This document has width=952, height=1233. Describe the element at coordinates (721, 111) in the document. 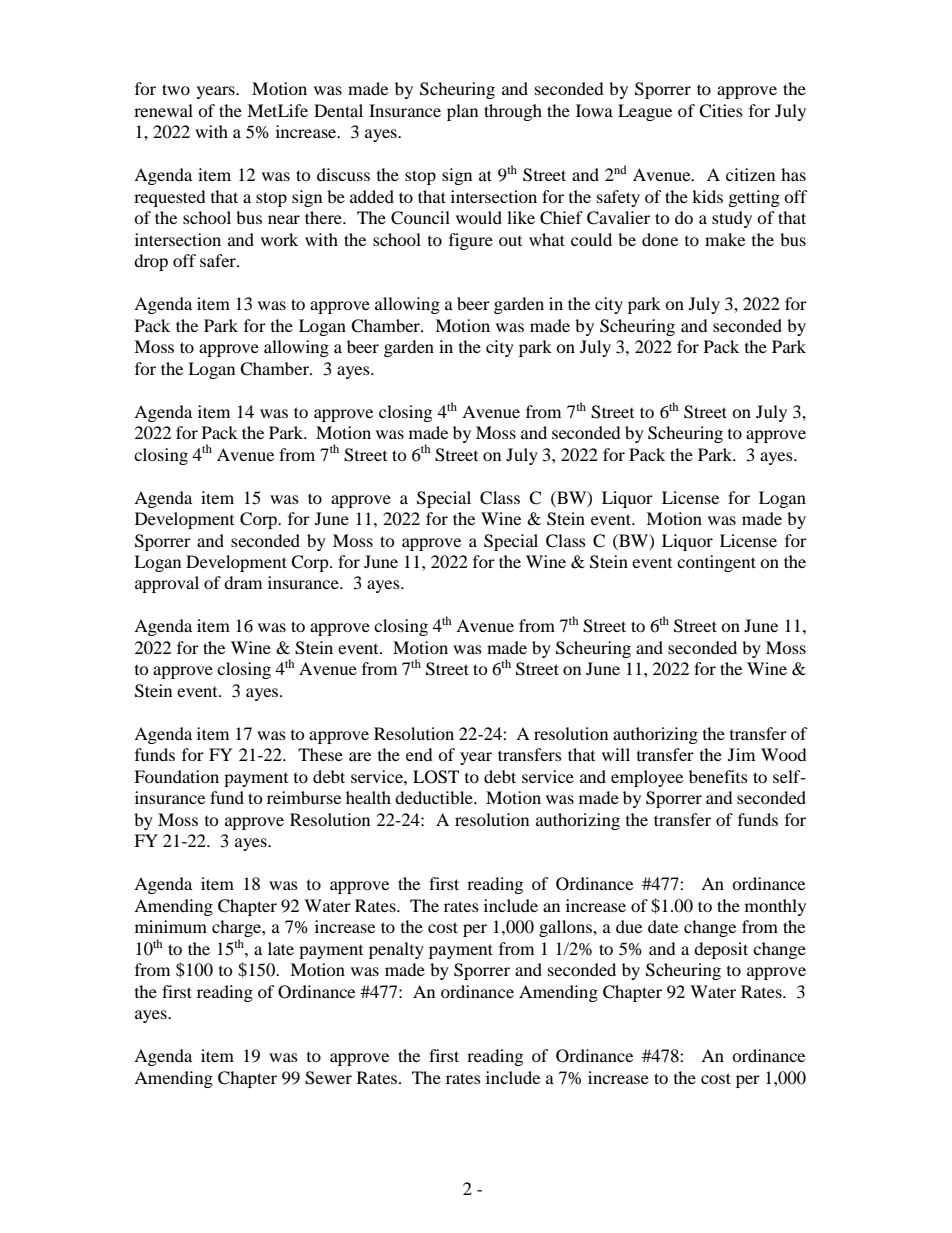

I see `Cities` at that location.
